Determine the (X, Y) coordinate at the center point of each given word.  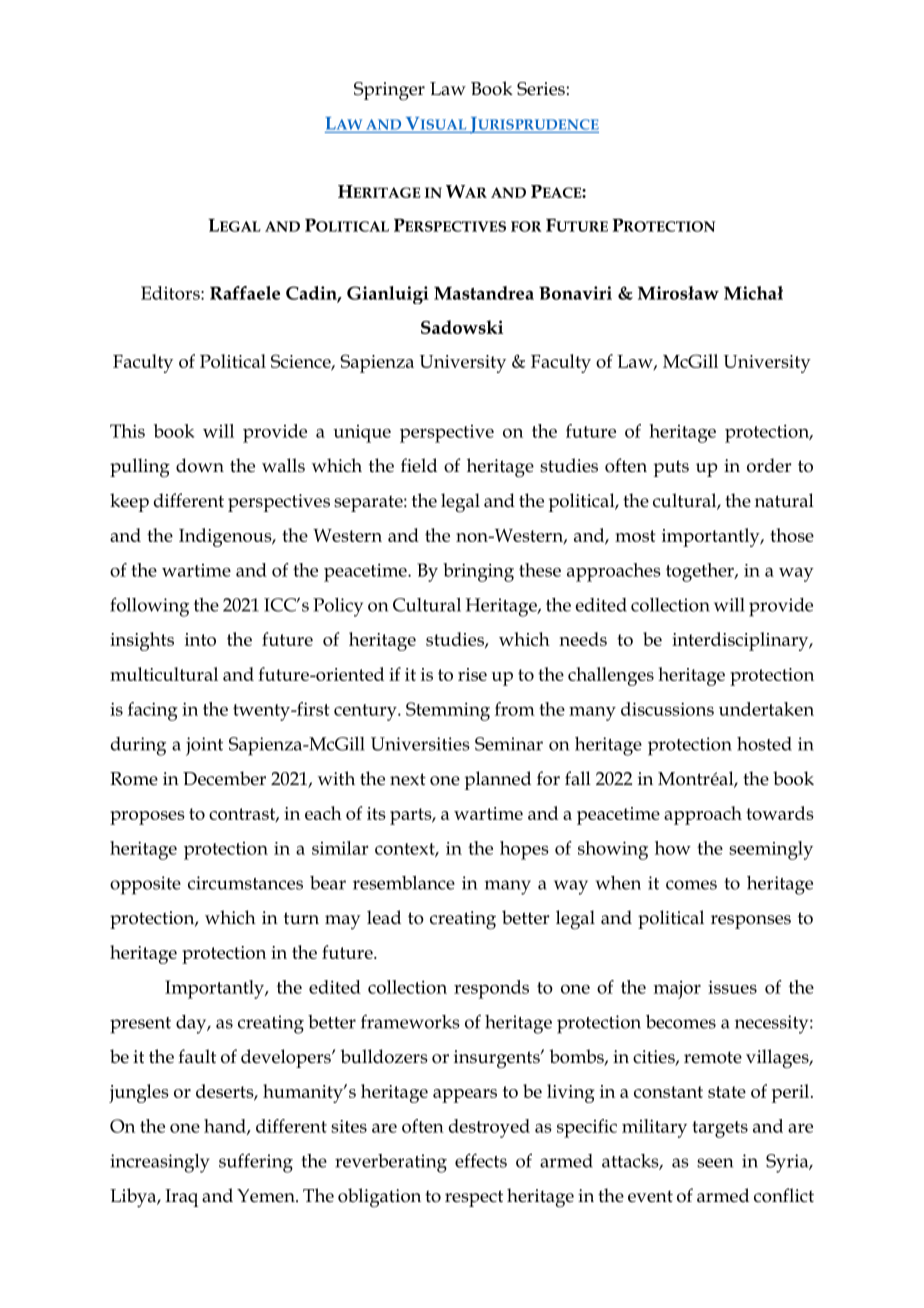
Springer (389, 91)
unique (362, 434)
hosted (764, 744)
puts (671, 468)
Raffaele (245, 293)
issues (732, 987)
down (200, 465)
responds (491, 989)
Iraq (181, 1198)
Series (541, 89)
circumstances (245, 883)
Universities (420, 744)
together (701, 572)
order (769, 465)
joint (204, 746)
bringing (478, 572)
